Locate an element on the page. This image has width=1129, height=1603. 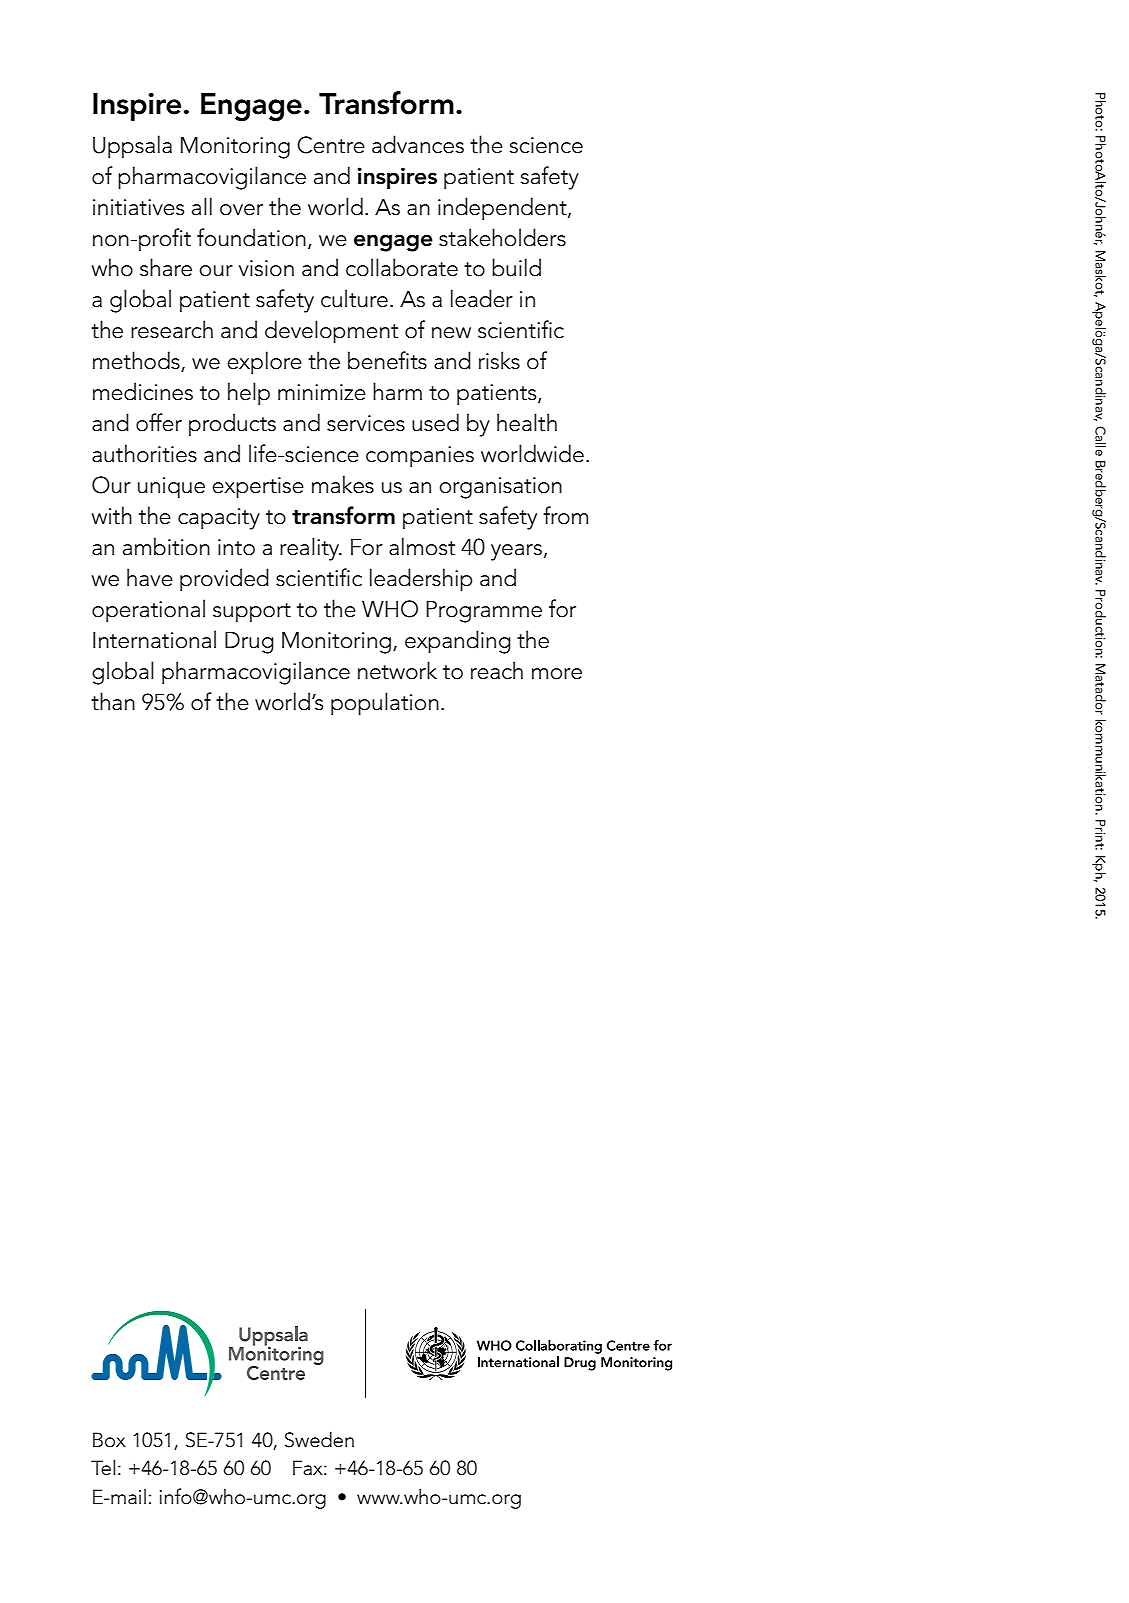
independent is located at coordinates (503, 209).
